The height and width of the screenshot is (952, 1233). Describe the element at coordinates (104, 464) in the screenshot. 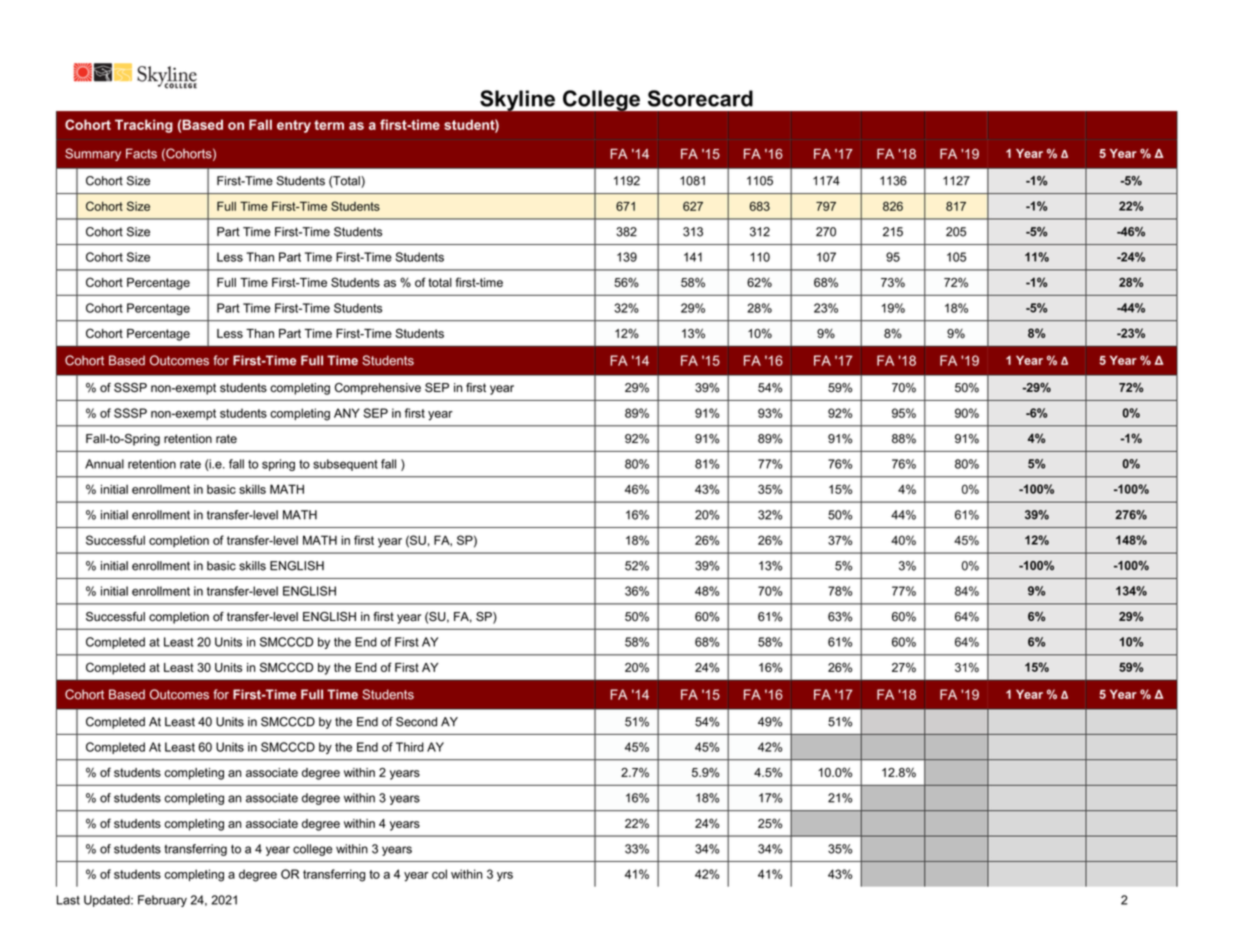

I see `Annual` at that location.
